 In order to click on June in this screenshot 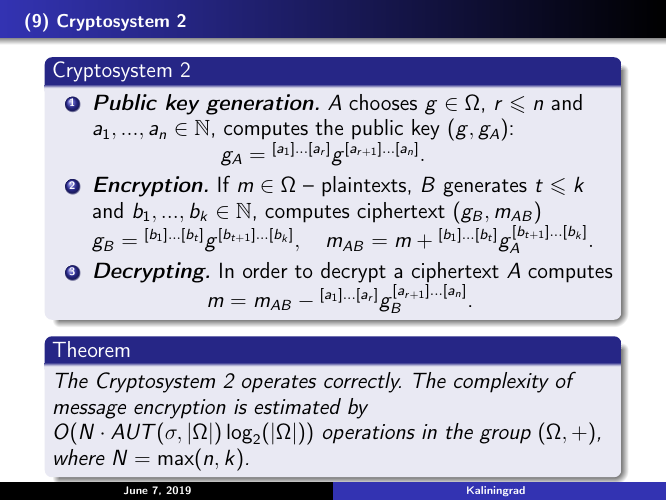, I will do `click(136, 490)`.
